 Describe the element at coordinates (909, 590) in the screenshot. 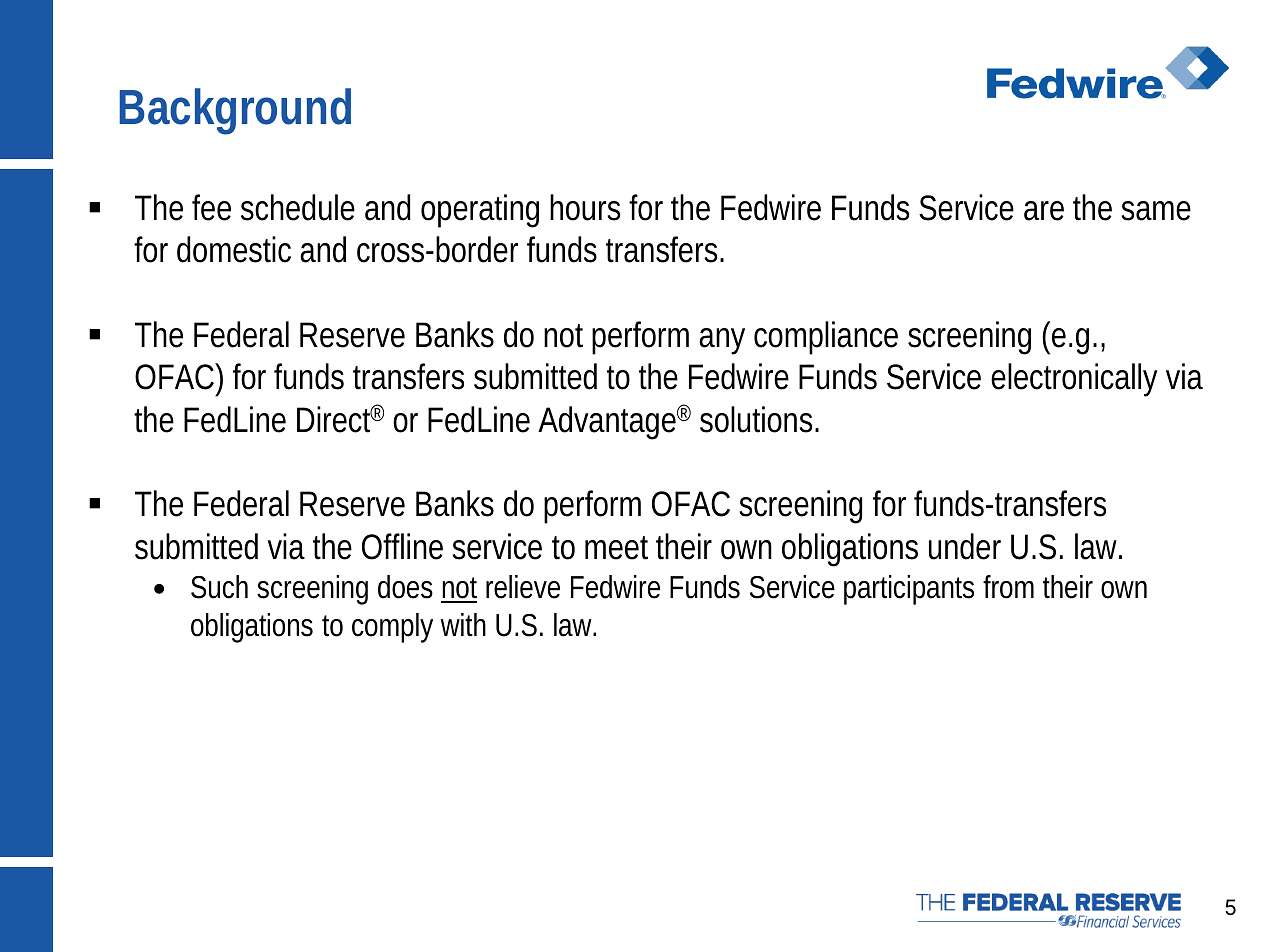

I see `participants` at that location.
